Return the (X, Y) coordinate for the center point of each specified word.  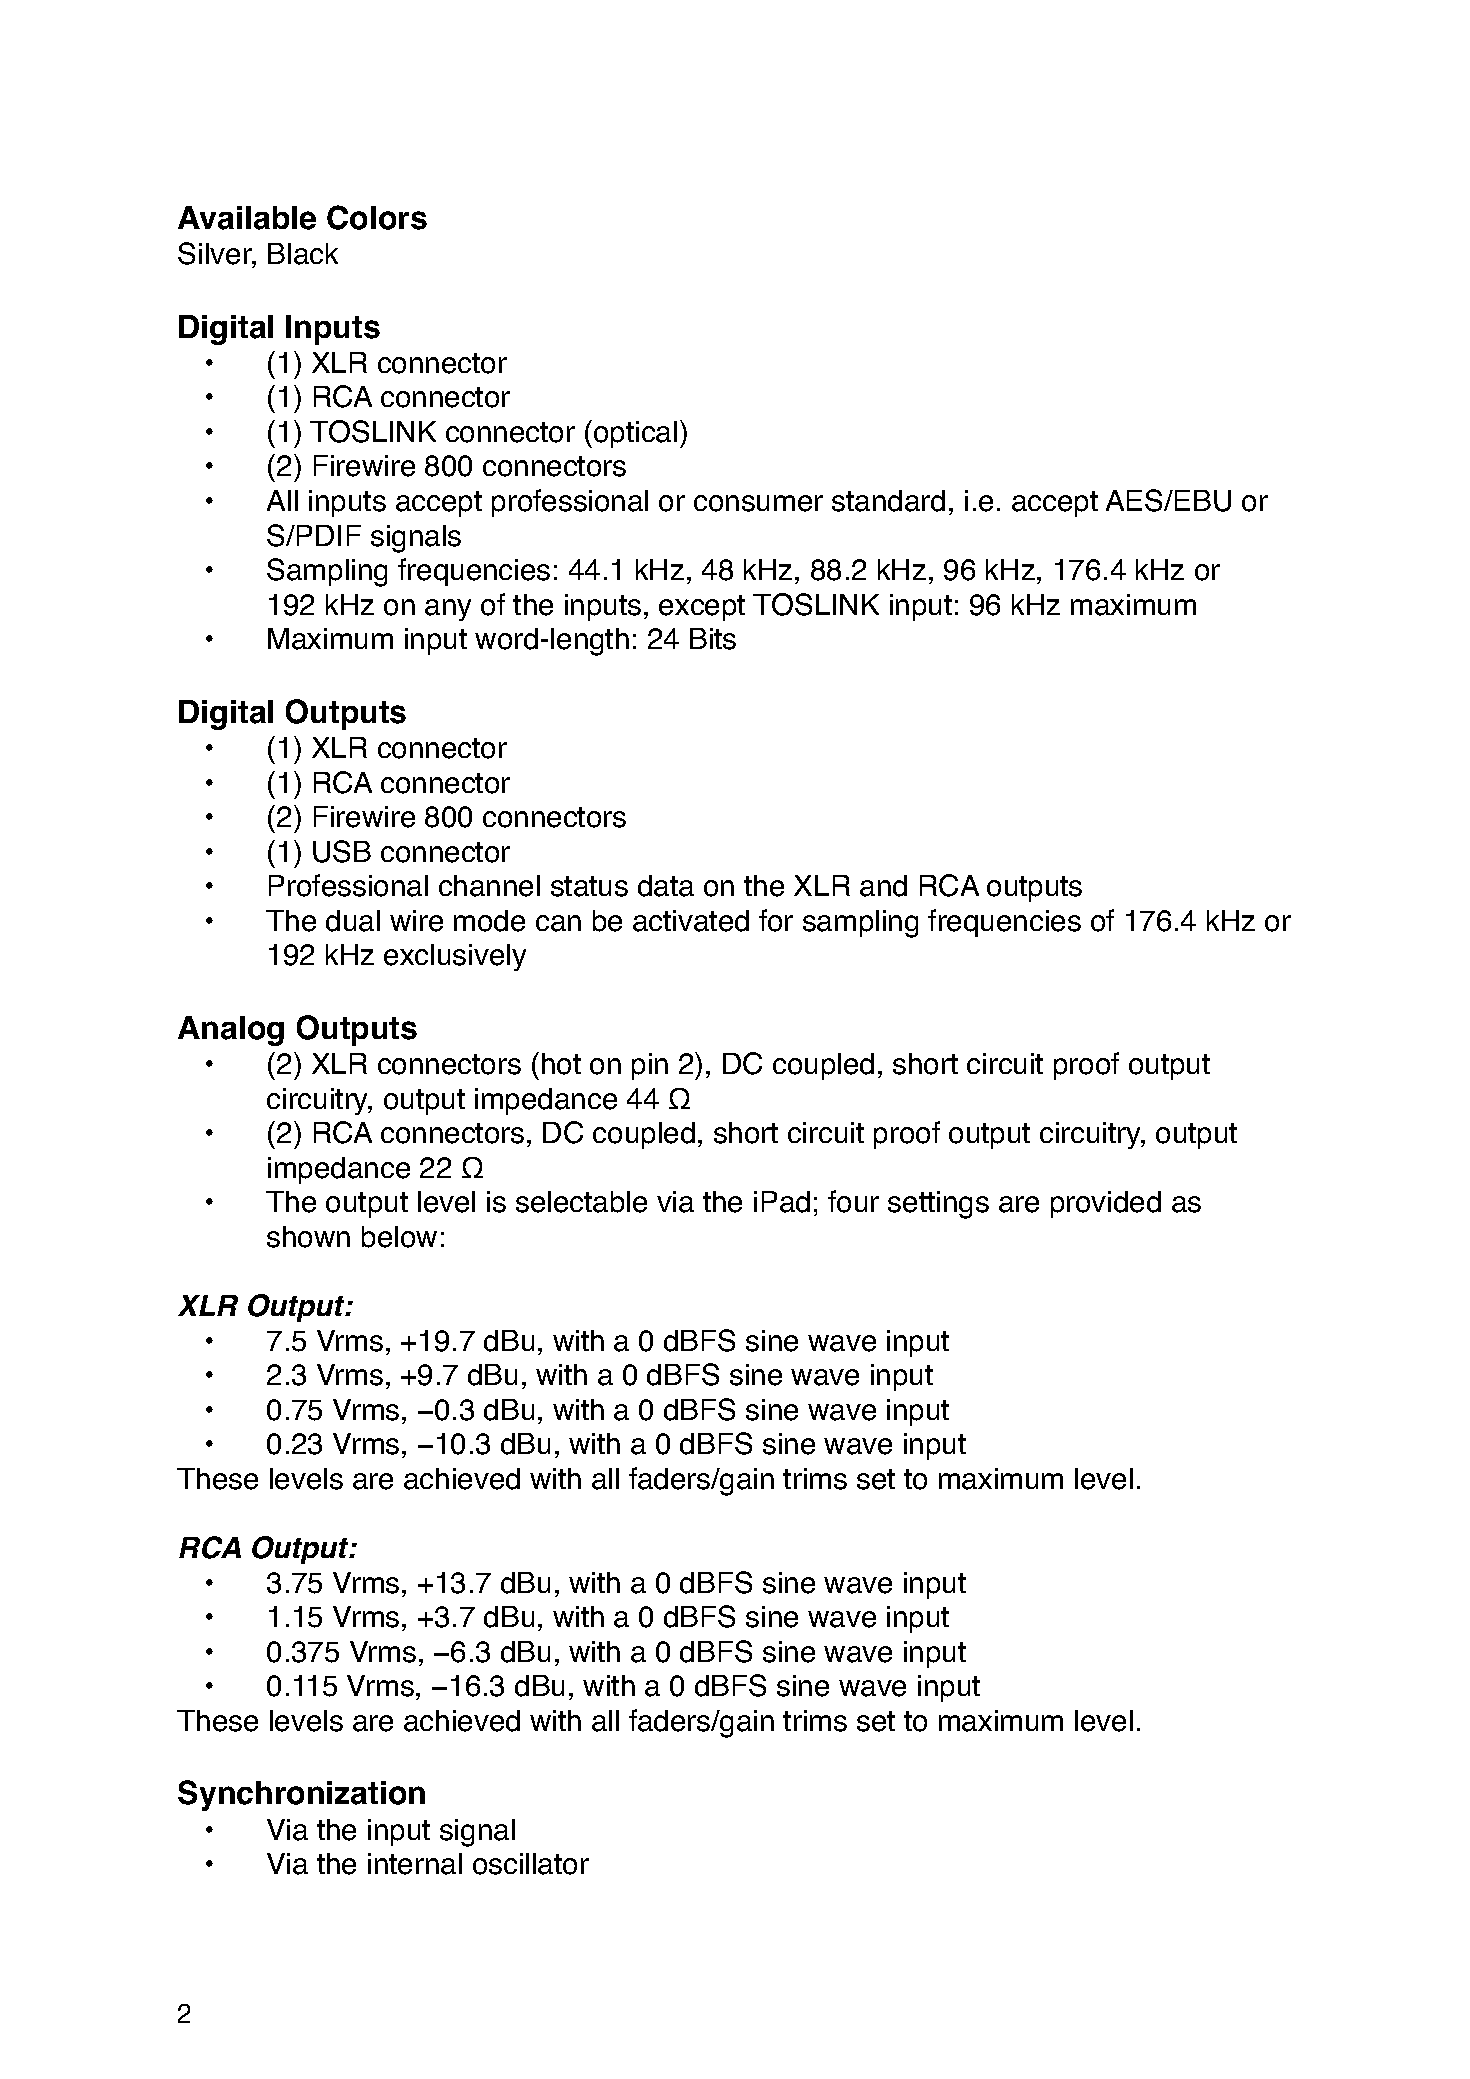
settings (938, 1205)
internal (415, 1864)
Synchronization (301, 1795)
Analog (231, 1031)
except (702, 608)
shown (308, 1237)
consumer (758, 503)
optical (635, 434)
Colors (377, 217)
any (448, 610)
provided (1106, 1204)
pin (650, 1066)
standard (888, 501)
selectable (581, 1202)
